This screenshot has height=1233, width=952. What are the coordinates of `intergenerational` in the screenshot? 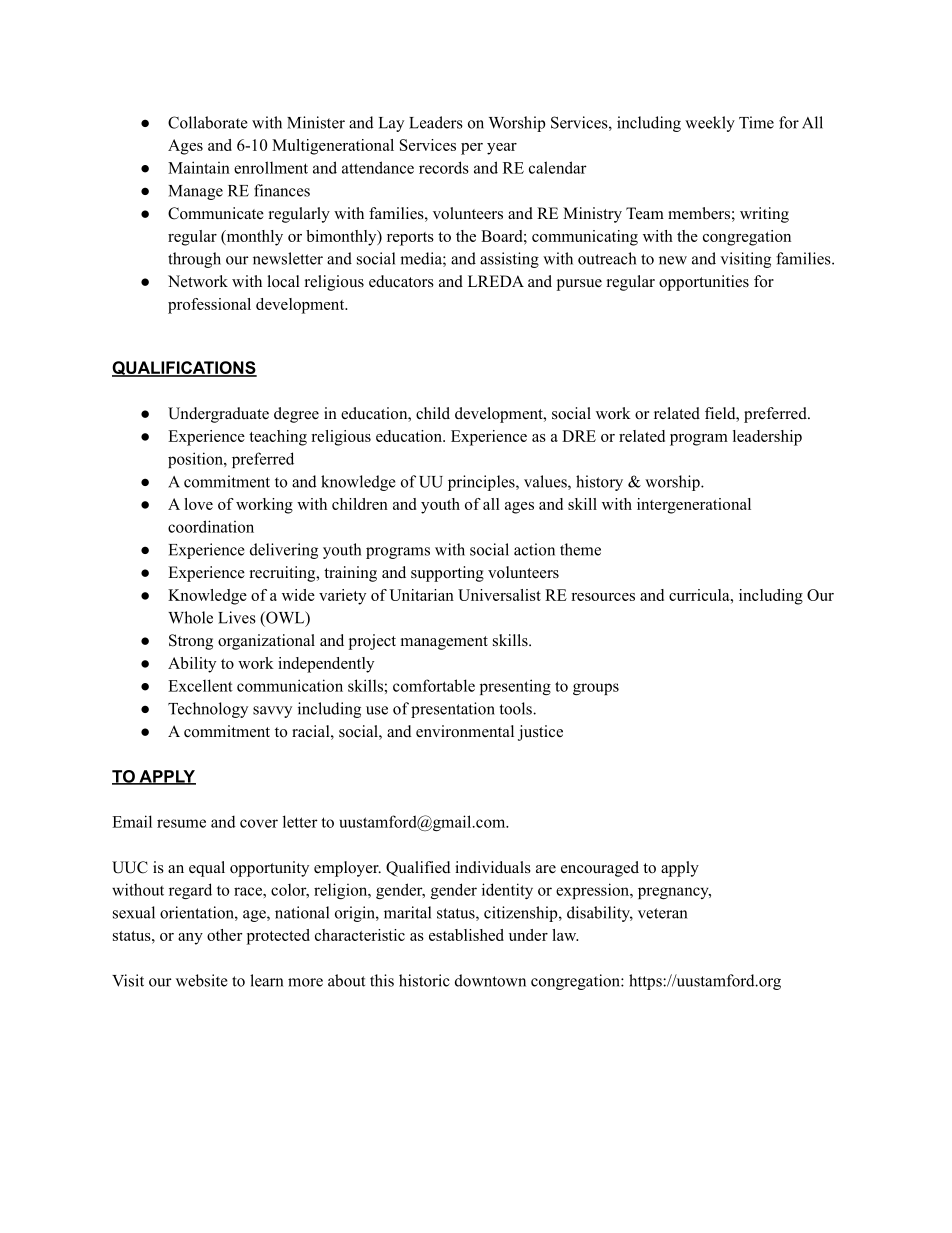 It's located at (694, 506).
